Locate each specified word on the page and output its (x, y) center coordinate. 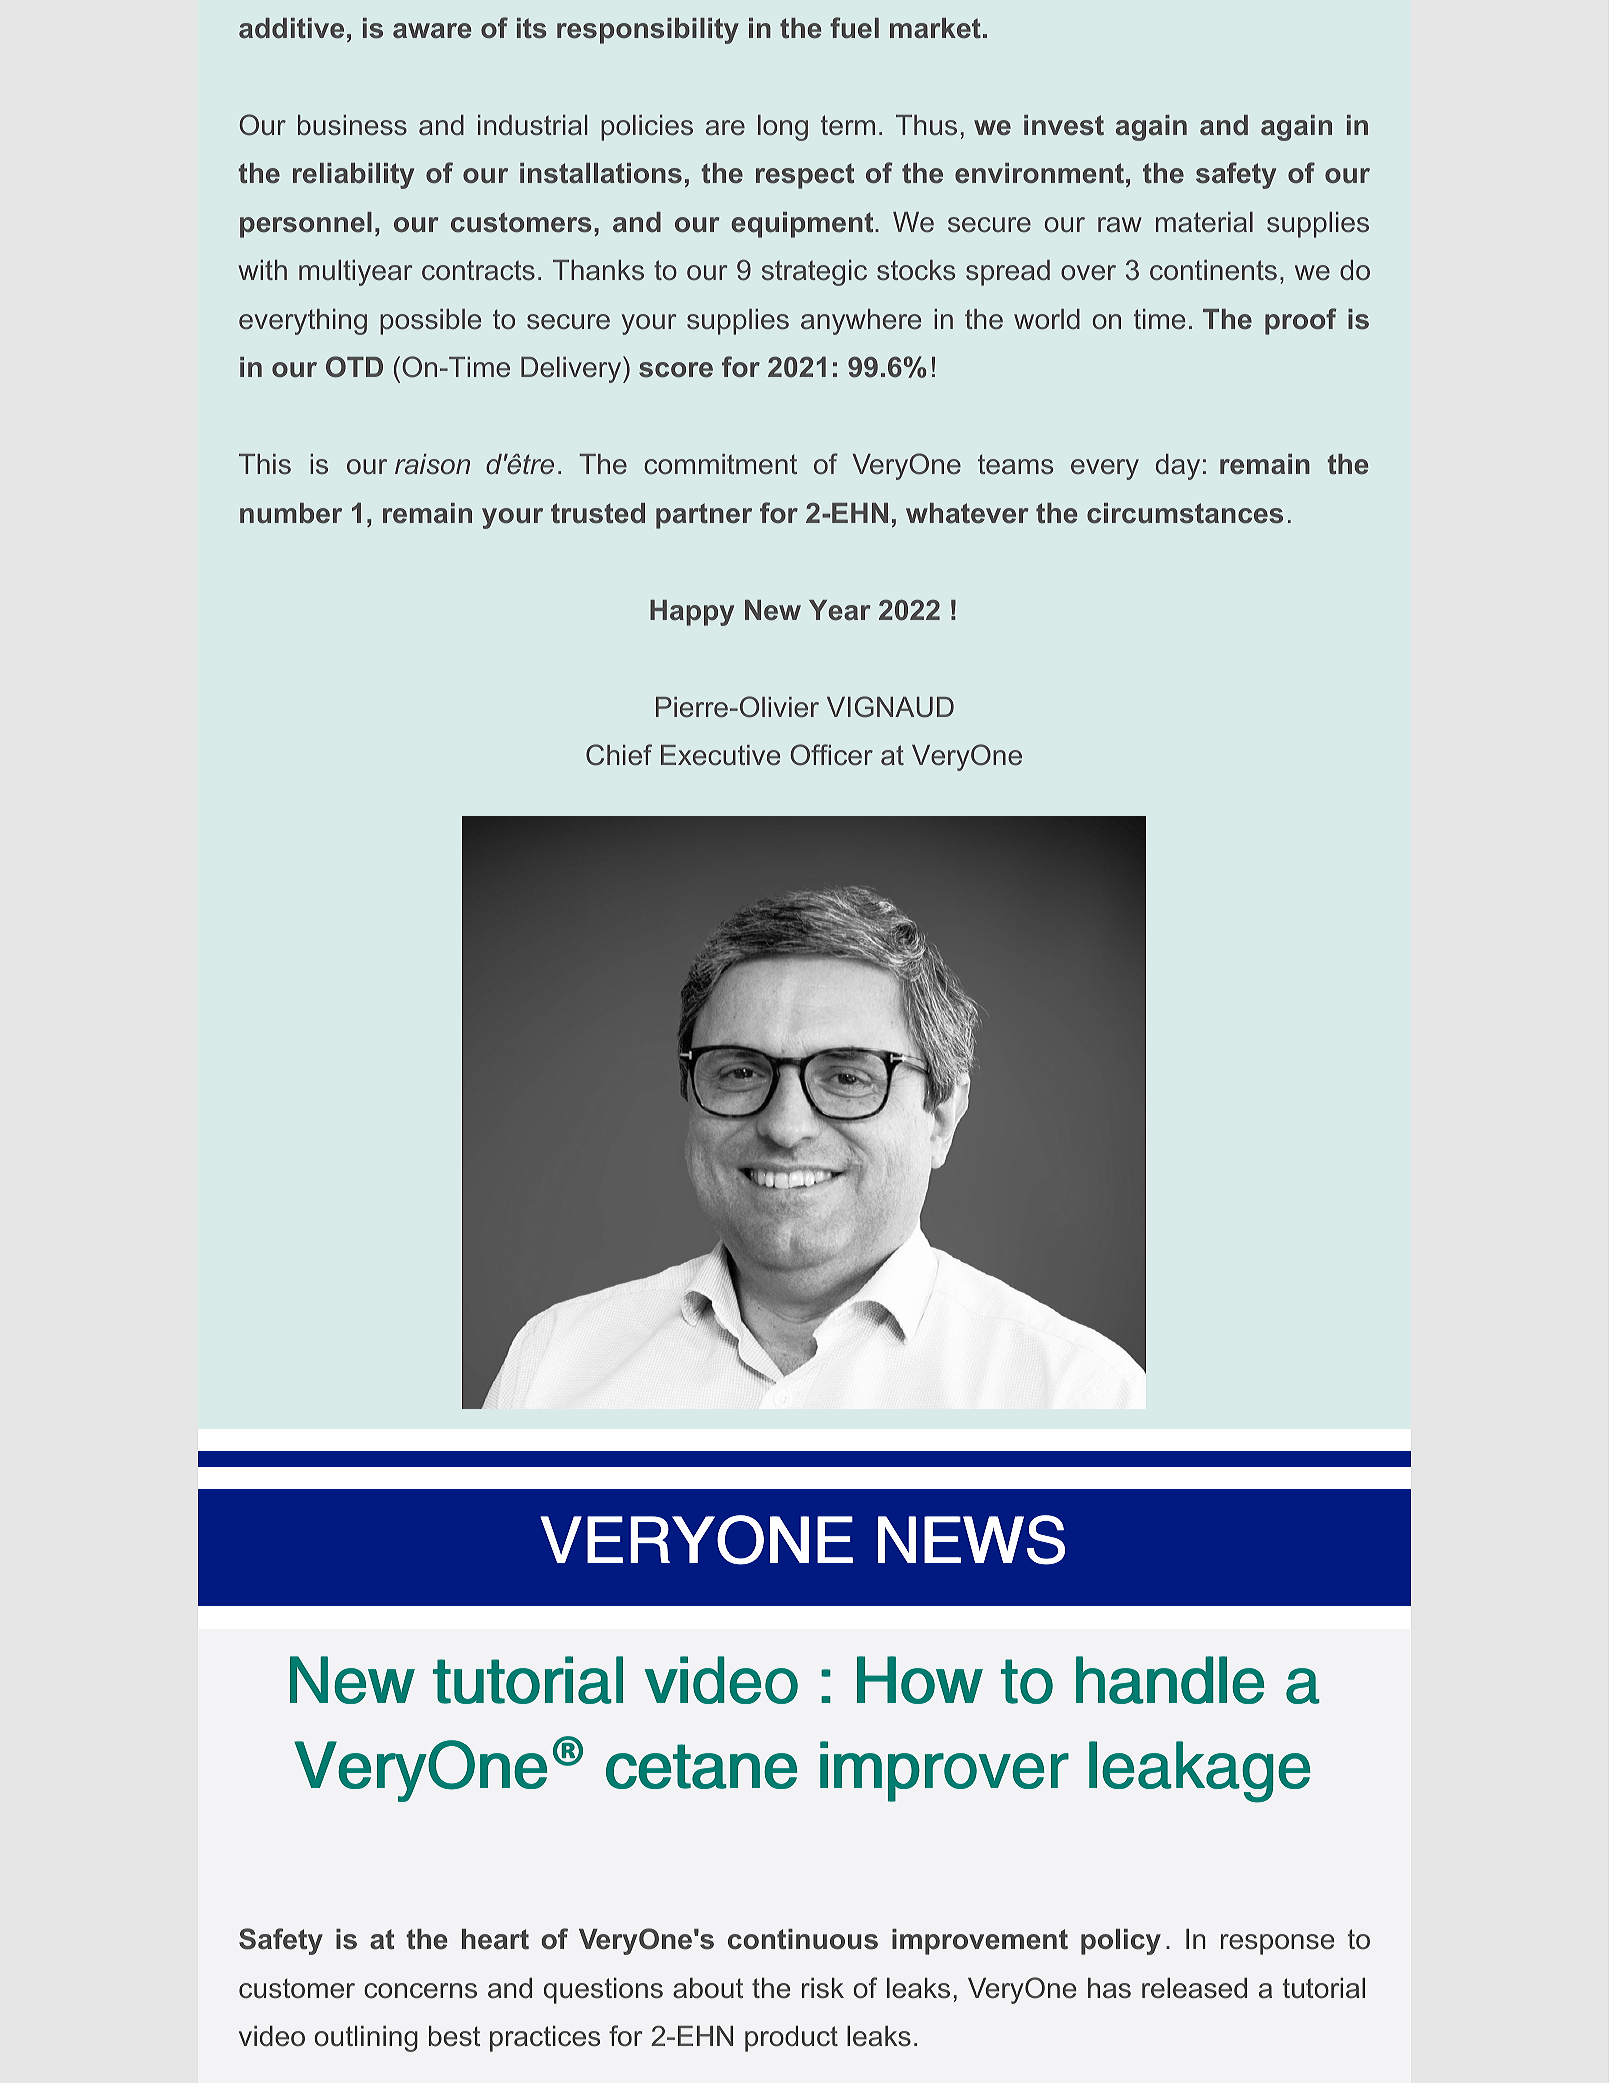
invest (1064, 125)
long (783, 128)
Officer (831, 755)
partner (704, 516)
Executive (720, 755)
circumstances (1185, 513)
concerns (420, 1991)
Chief (619, 755)
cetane (702, 1766)
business (352, 125)
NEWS (971, 1540)
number (291, 513)
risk (823, 1988)
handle (1170, 1680)
